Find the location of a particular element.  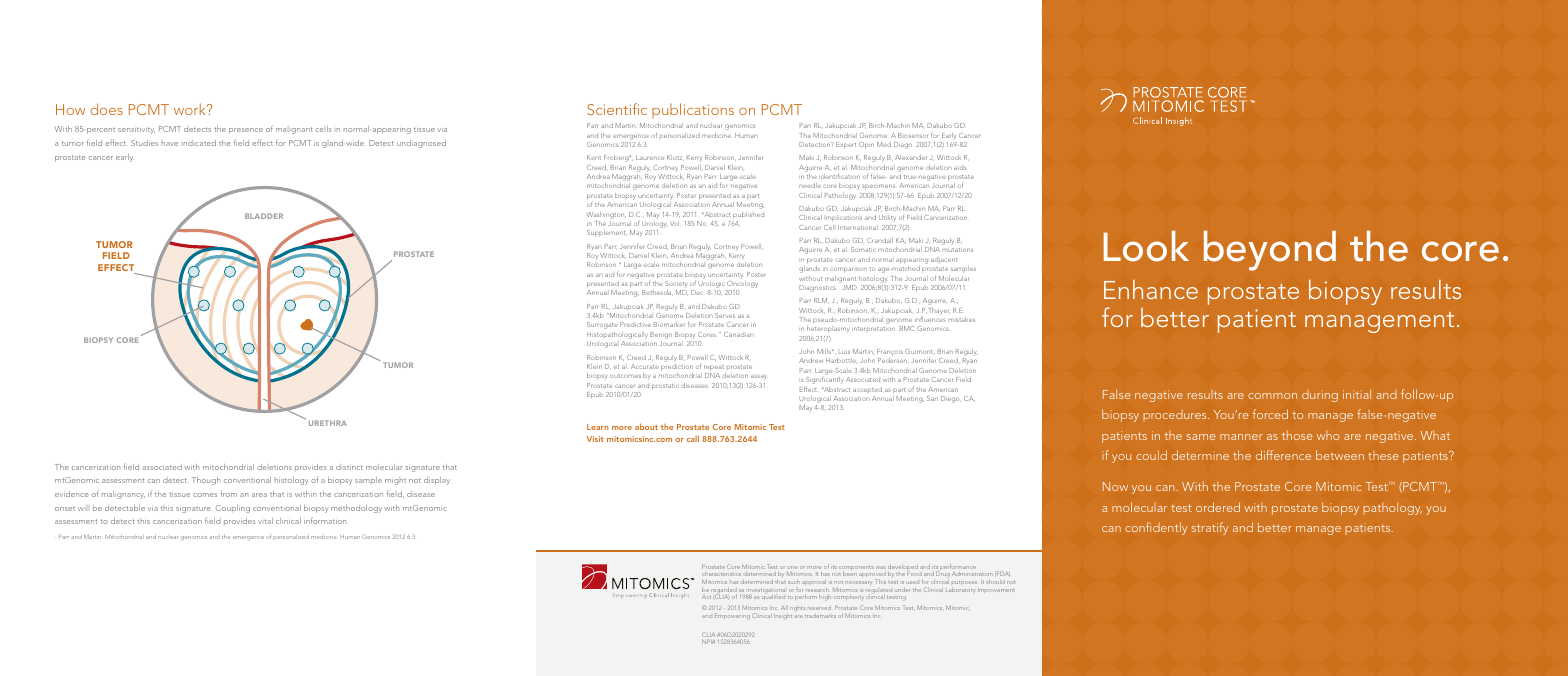

qualified is located at coordinates (773, 597).
